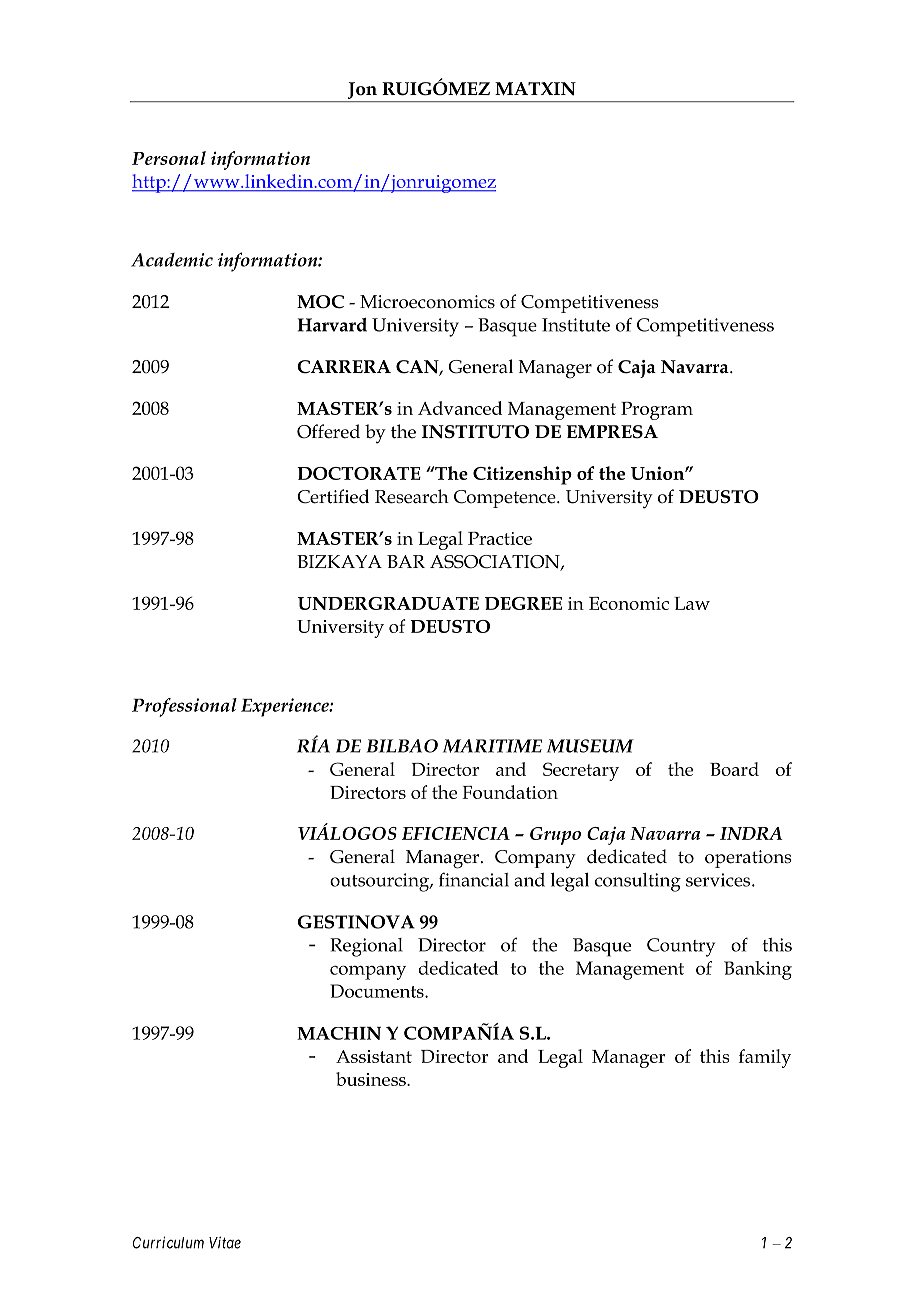 Image resolution: width=924 pixels, height=1308 pixels. I want to click on Advanced, so click(460, 408).
